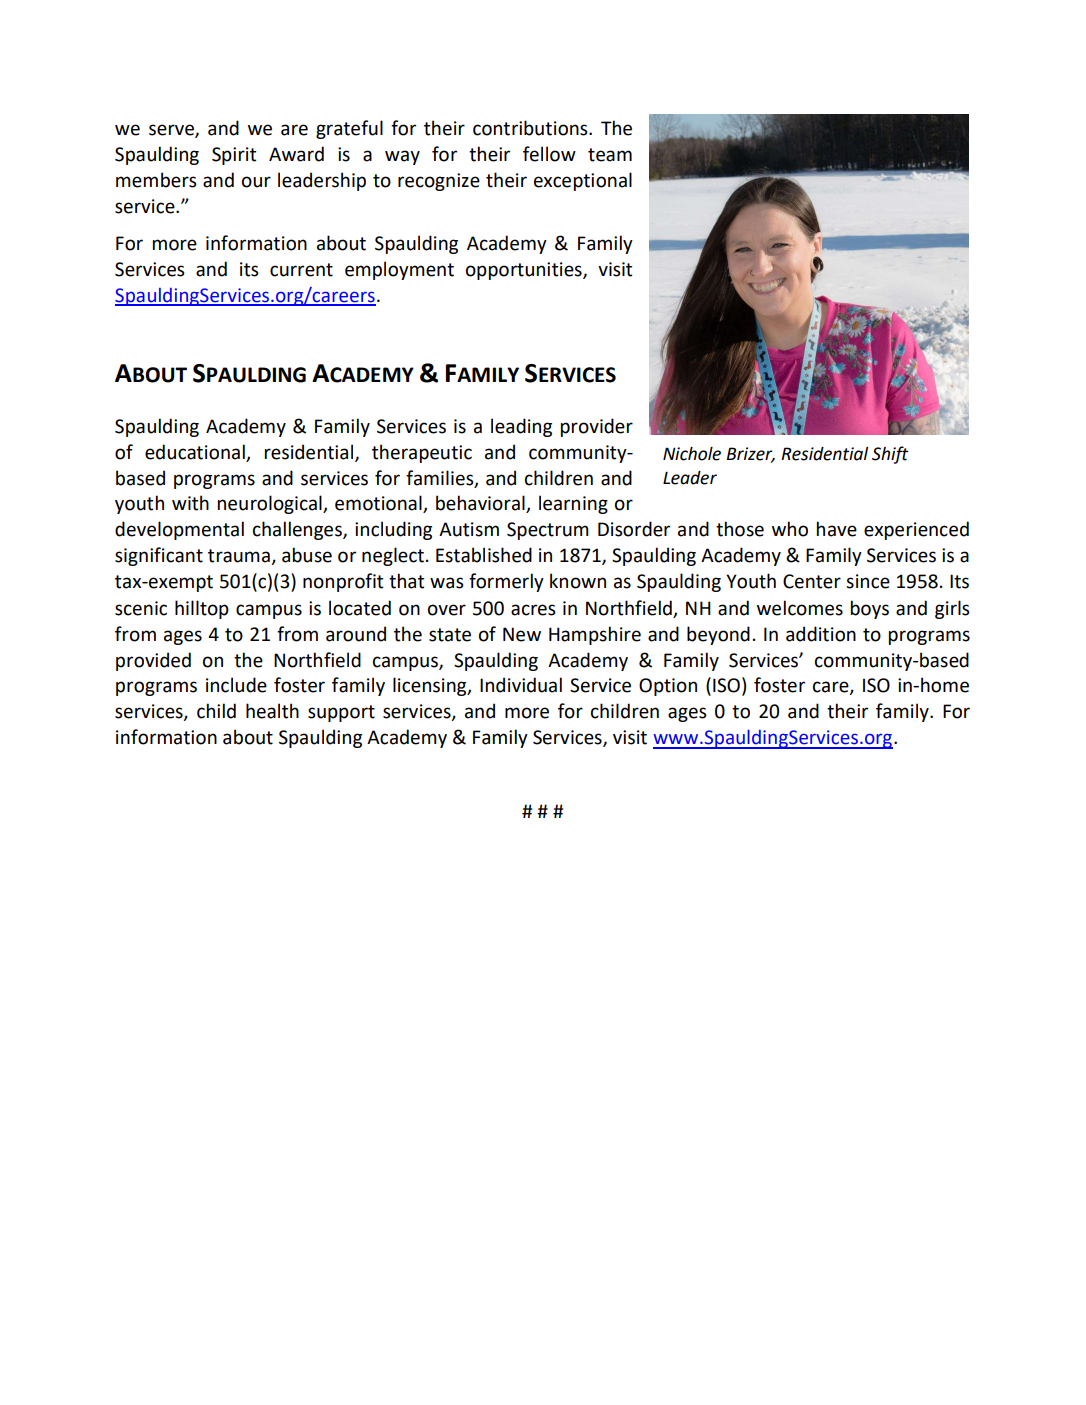 The height and width of the document is (1405, 1086). Describe the element at coordinates (525, 271) in the document. I see `opportunities` at that location.
